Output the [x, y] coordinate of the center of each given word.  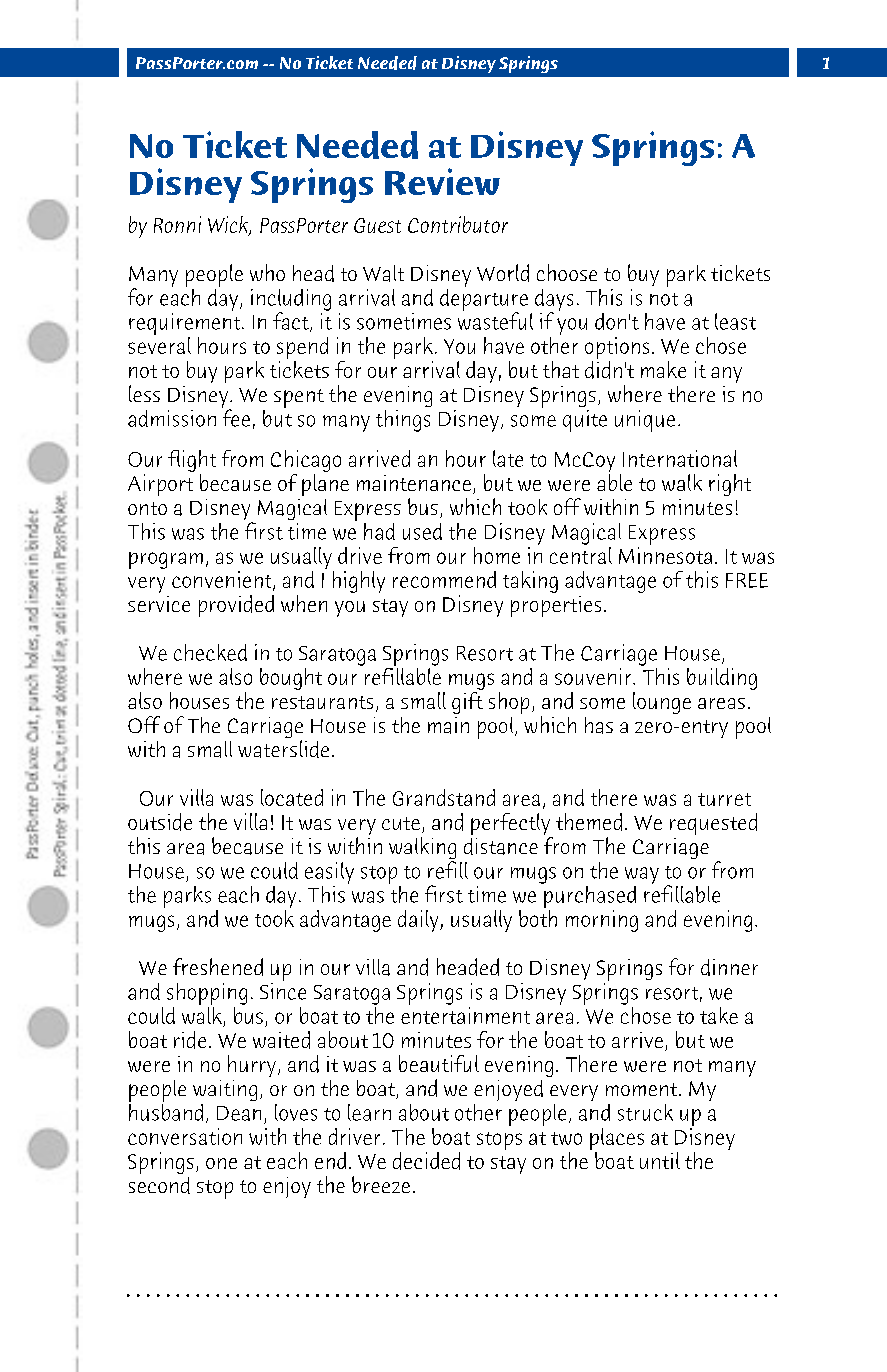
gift [467, 701]
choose [567, 272]
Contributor [458, 224]
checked [210, 652]
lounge [662, 703]
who [267, 272]
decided [426, 1161]
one [221, 1163]
